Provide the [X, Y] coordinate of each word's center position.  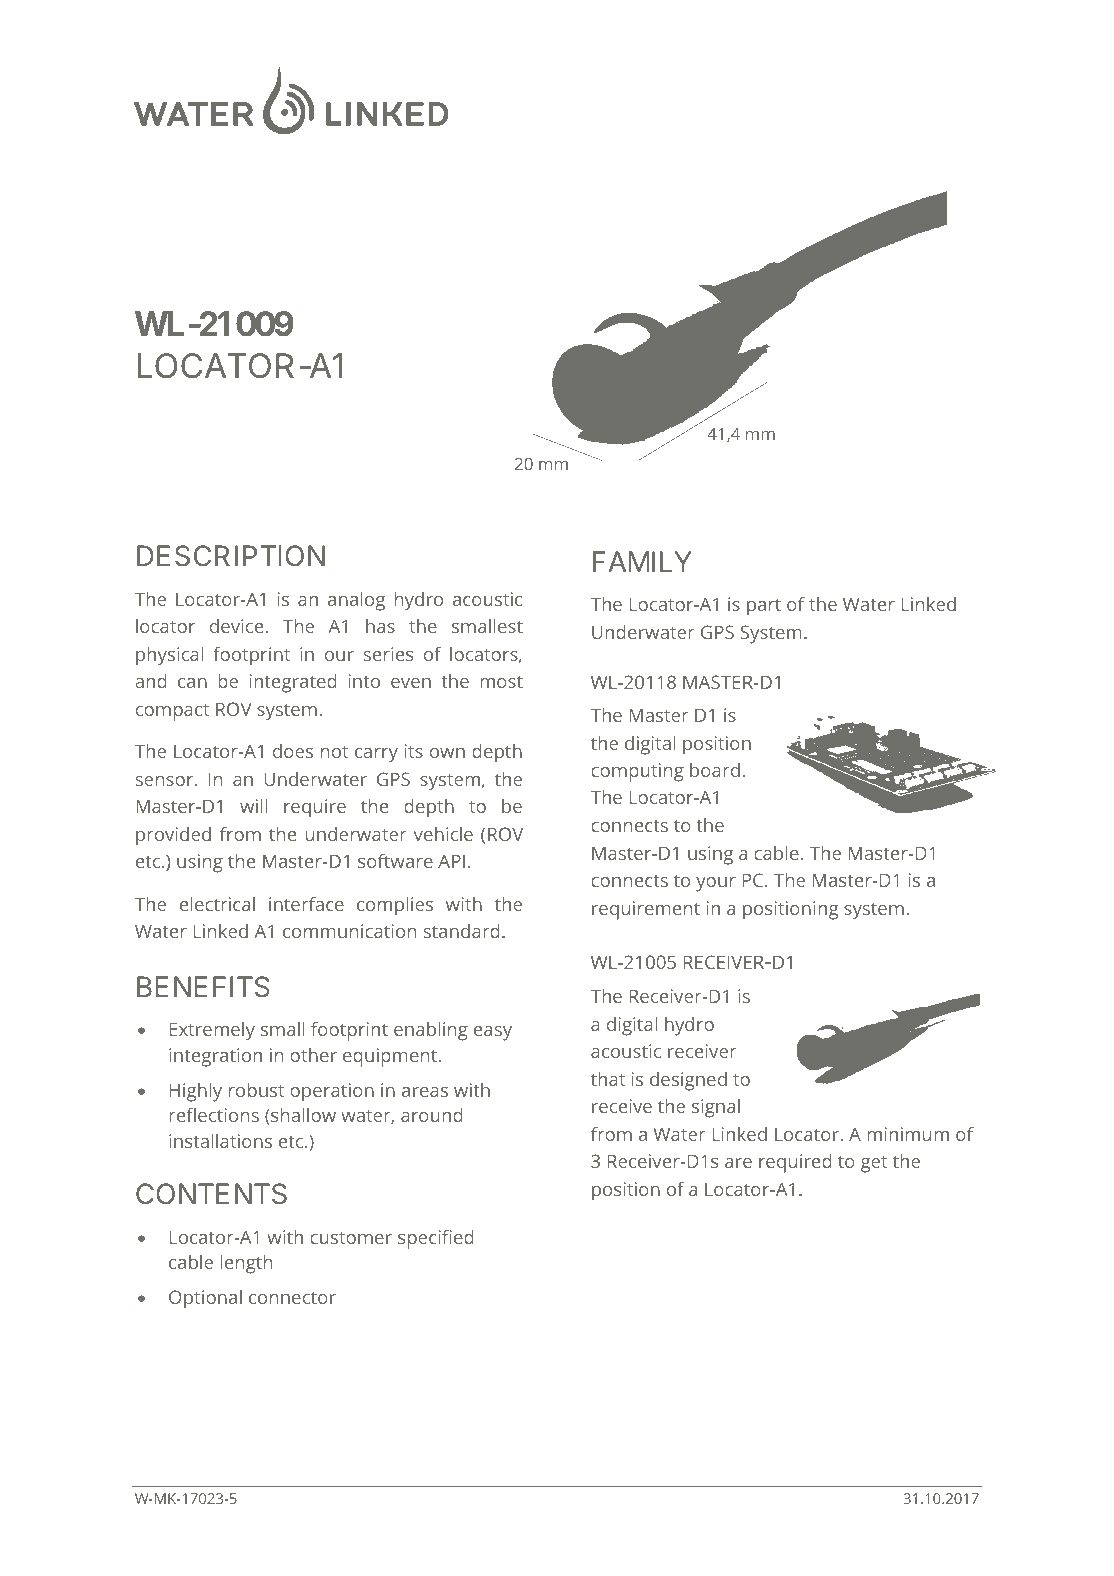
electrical [217, 904]
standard [462, 931]
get [874, 1164]
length [246, 1264]
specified [436, 1239]
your [716, 884]
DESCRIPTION [231, 556]
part [764, 607]
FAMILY [642, 561]
